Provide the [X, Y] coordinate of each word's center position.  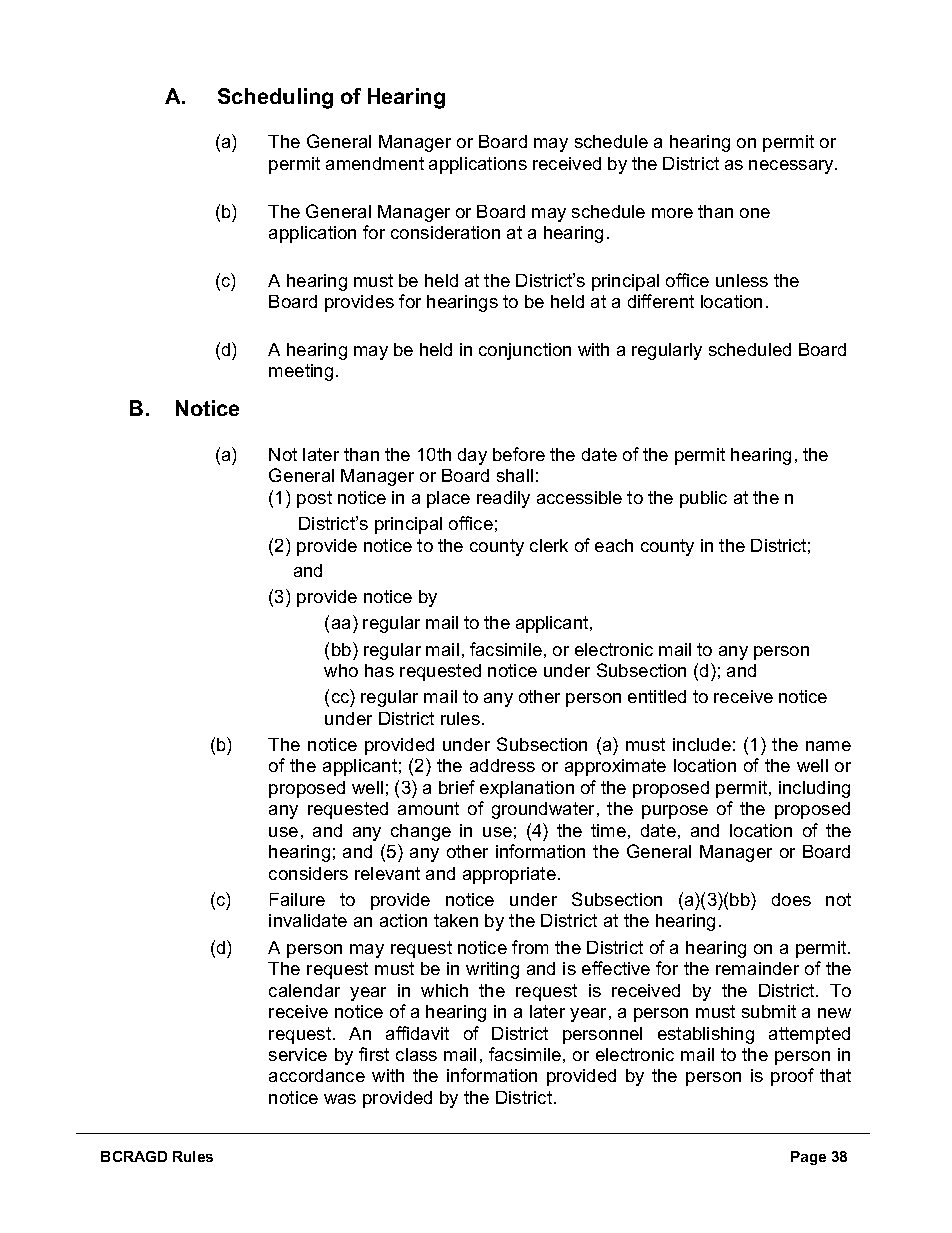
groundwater [545, 810]
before [519, 454]
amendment [375, 163]
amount [428, 808]
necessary [792, 167]
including [814, 789]
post [314, 499]
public [703, 499]
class [416, 1054]
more [672, 213]
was [340, 1099]
